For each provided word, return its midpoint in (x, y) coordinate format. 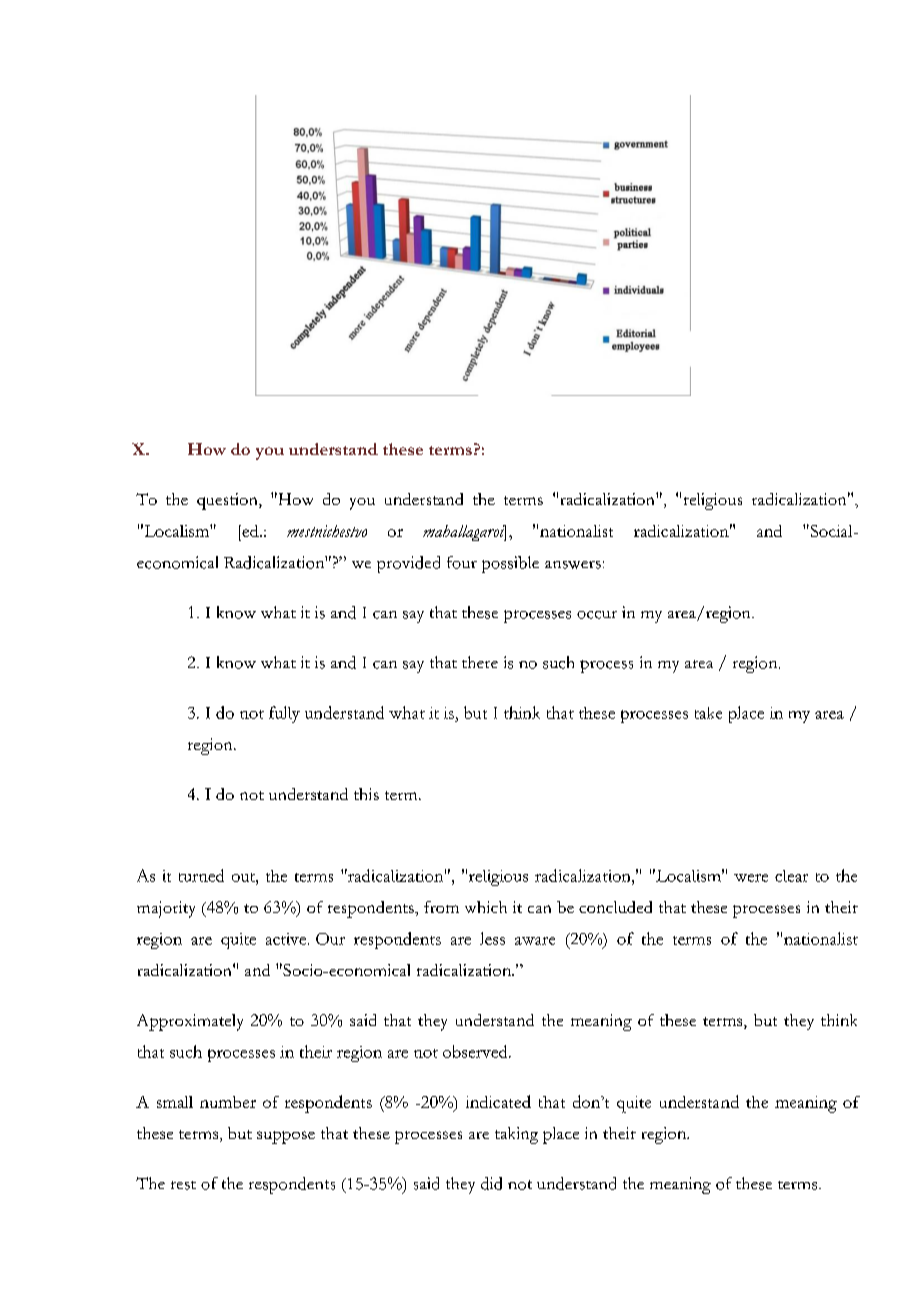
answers (573, 565)
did (491, 1183)
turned (201, 875)
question (228, 501)
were (751, 878)
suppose (286, 1137)
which (486, 907)
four (462, 562)
